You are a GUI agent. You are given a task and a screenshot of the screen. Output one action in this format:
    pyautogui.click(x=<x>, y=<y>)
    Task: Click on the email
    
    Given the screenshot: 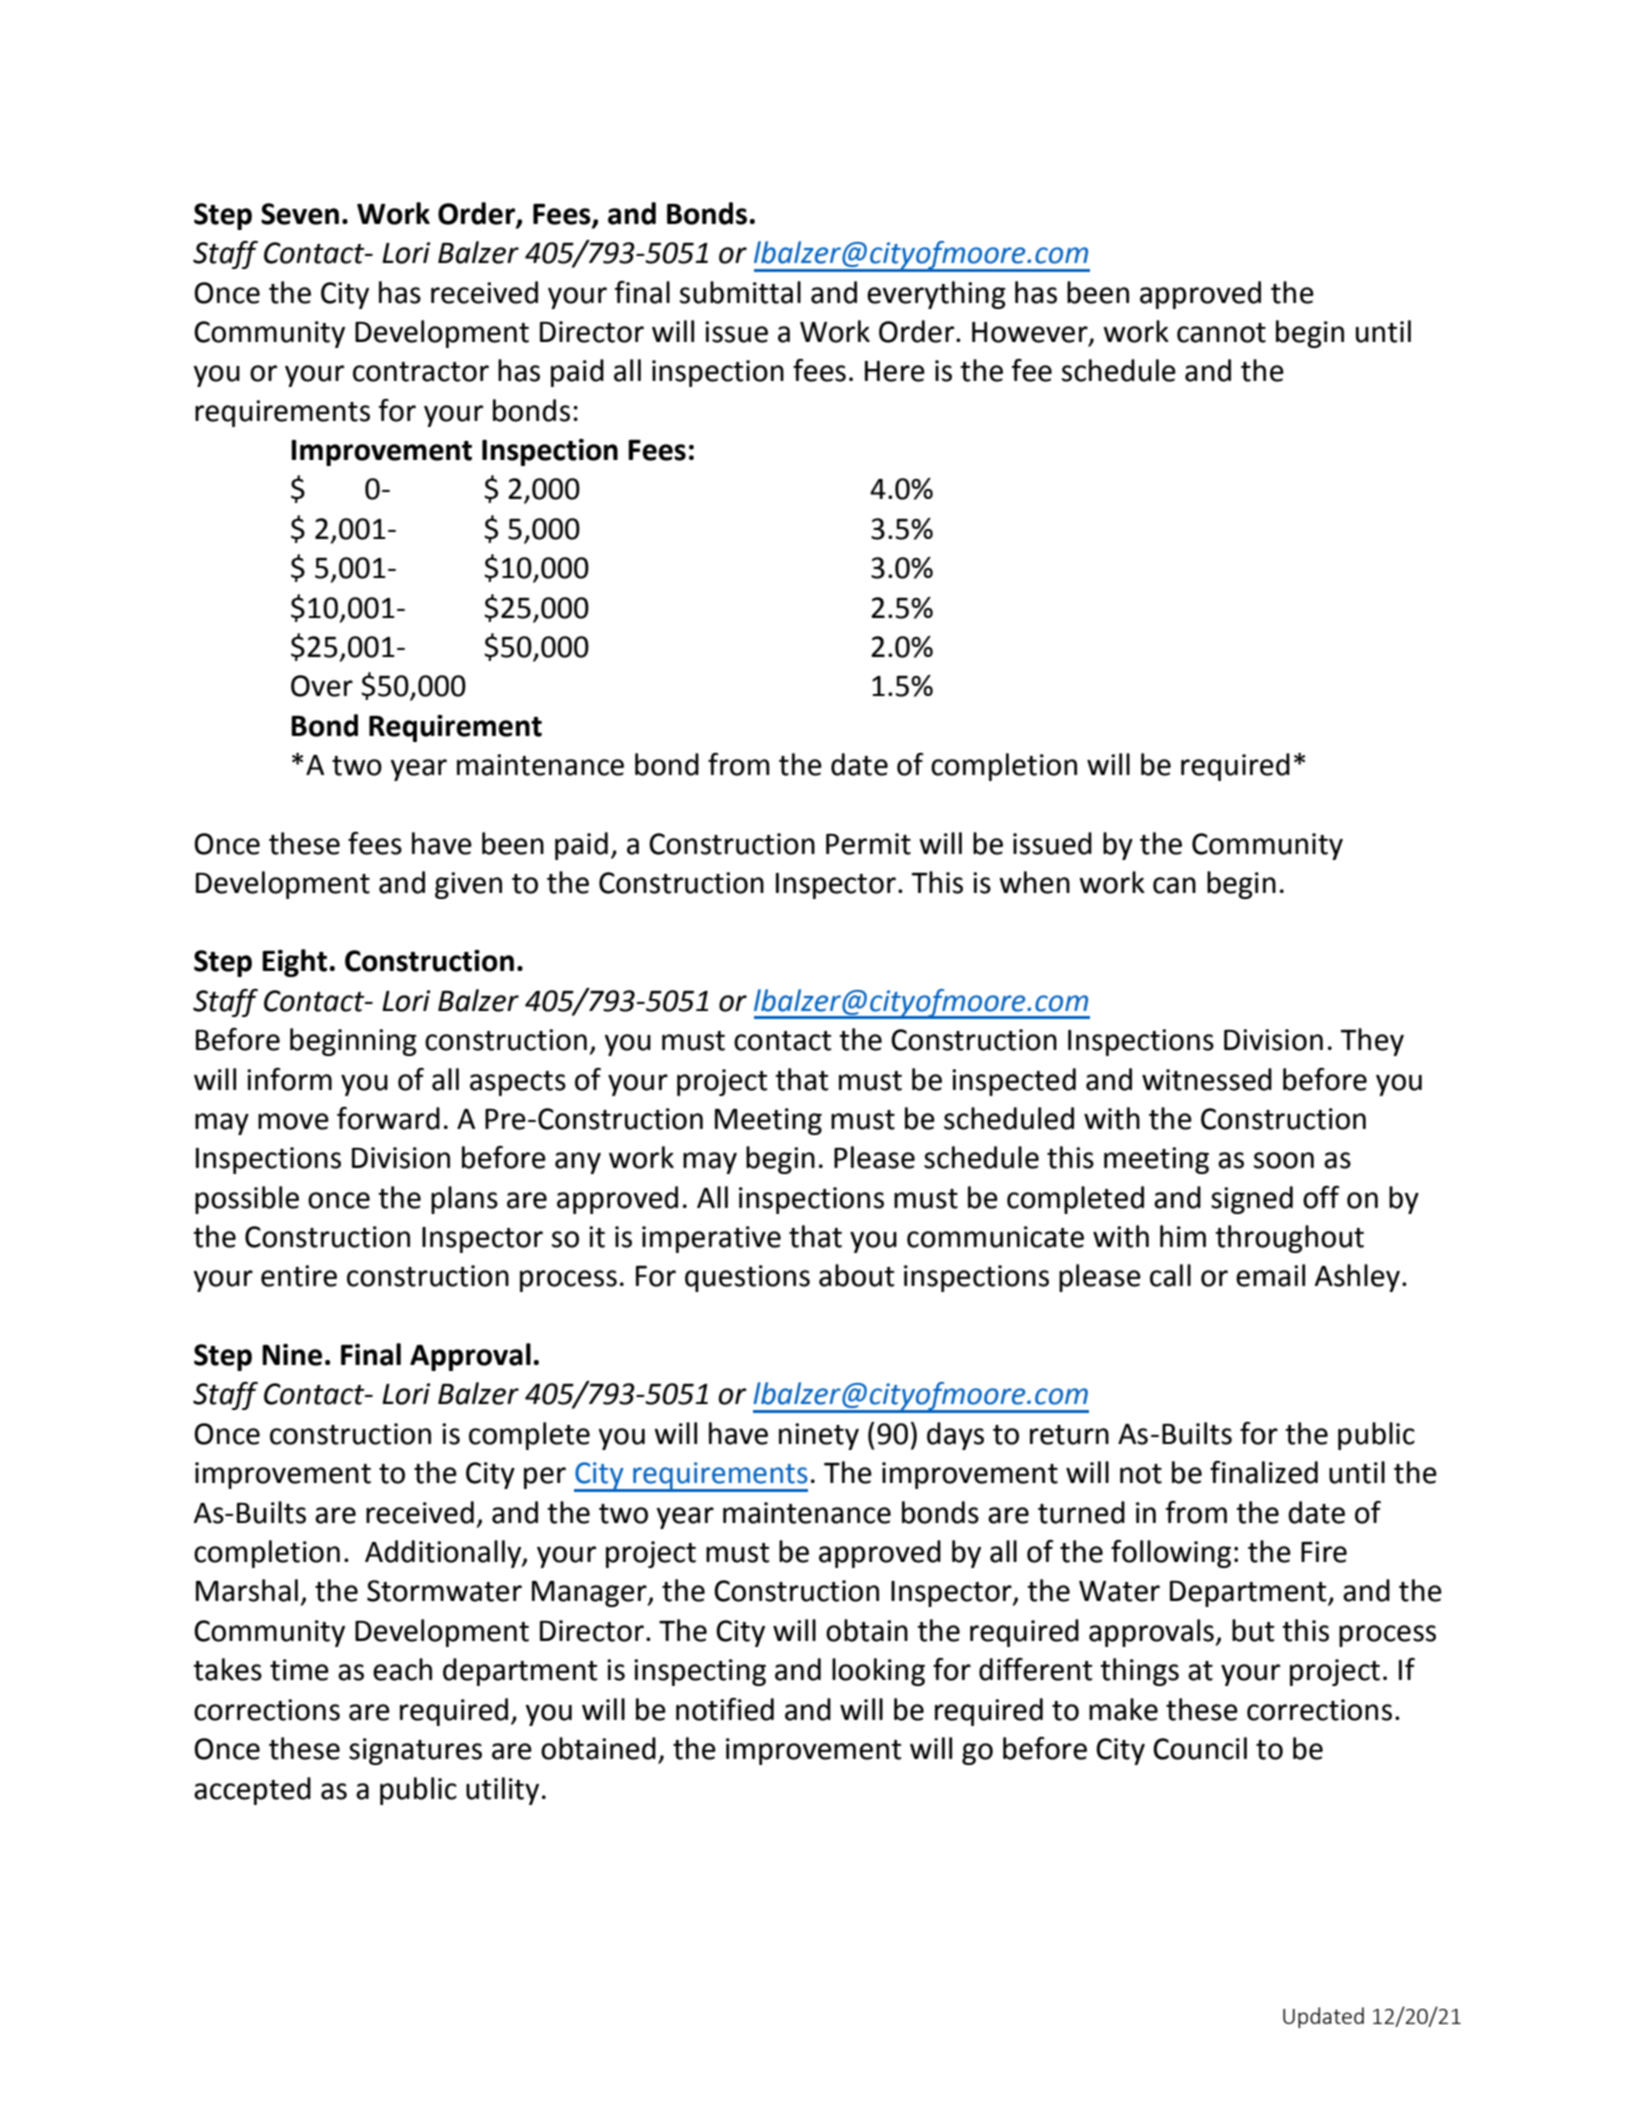 What is the action you would take?
    pyautogui.click(x=1270, y=1275)
